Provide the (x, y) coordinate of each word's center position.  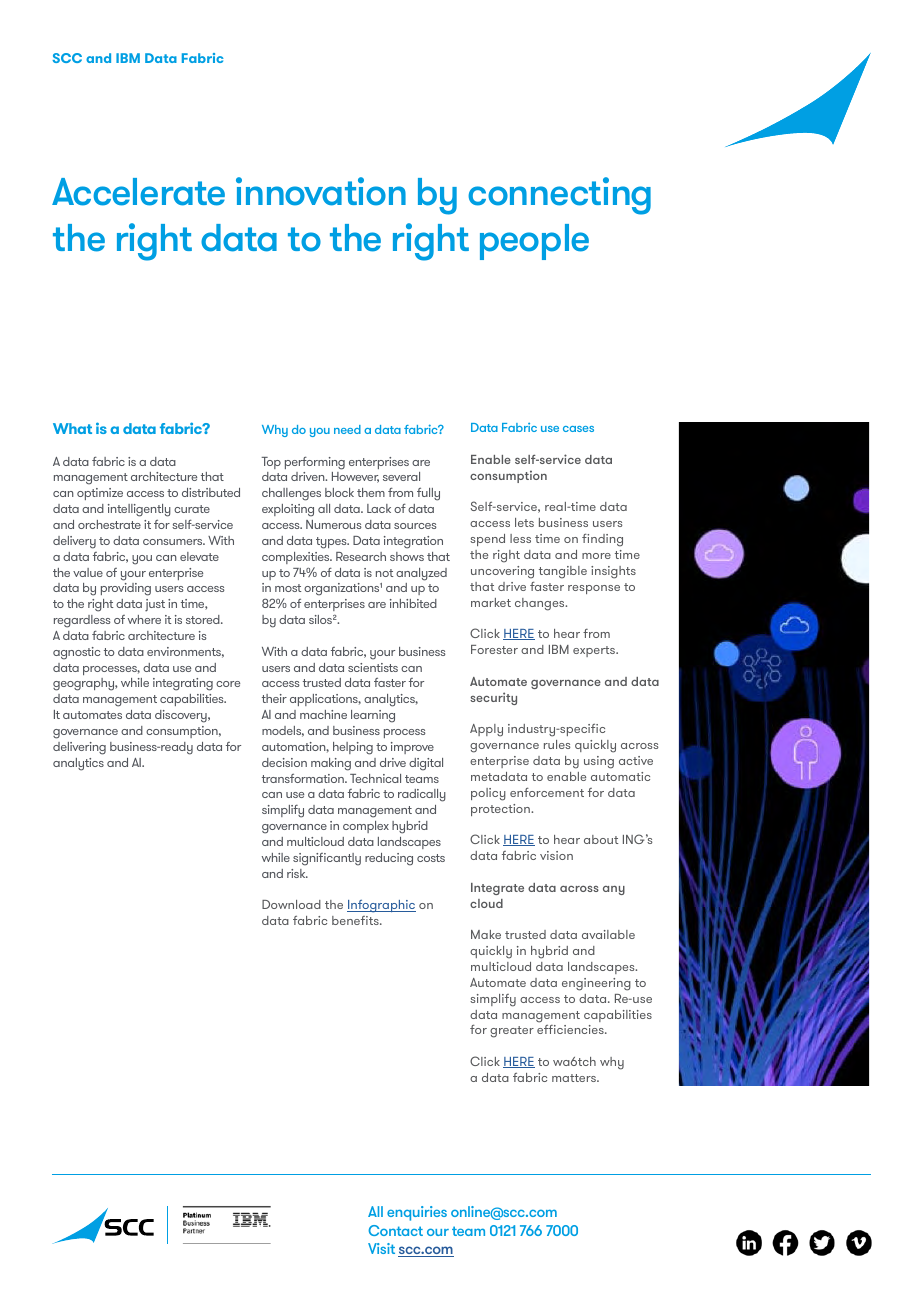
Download (291, 904)
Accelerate (138, 192)
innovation (321, 191)
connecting (559, 196)
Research (361, 556)
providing (126, 589)
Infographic (381, 906)
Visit (381, 1248)
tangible (563, 572)
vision (556, 855)
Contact (395, 1230)
